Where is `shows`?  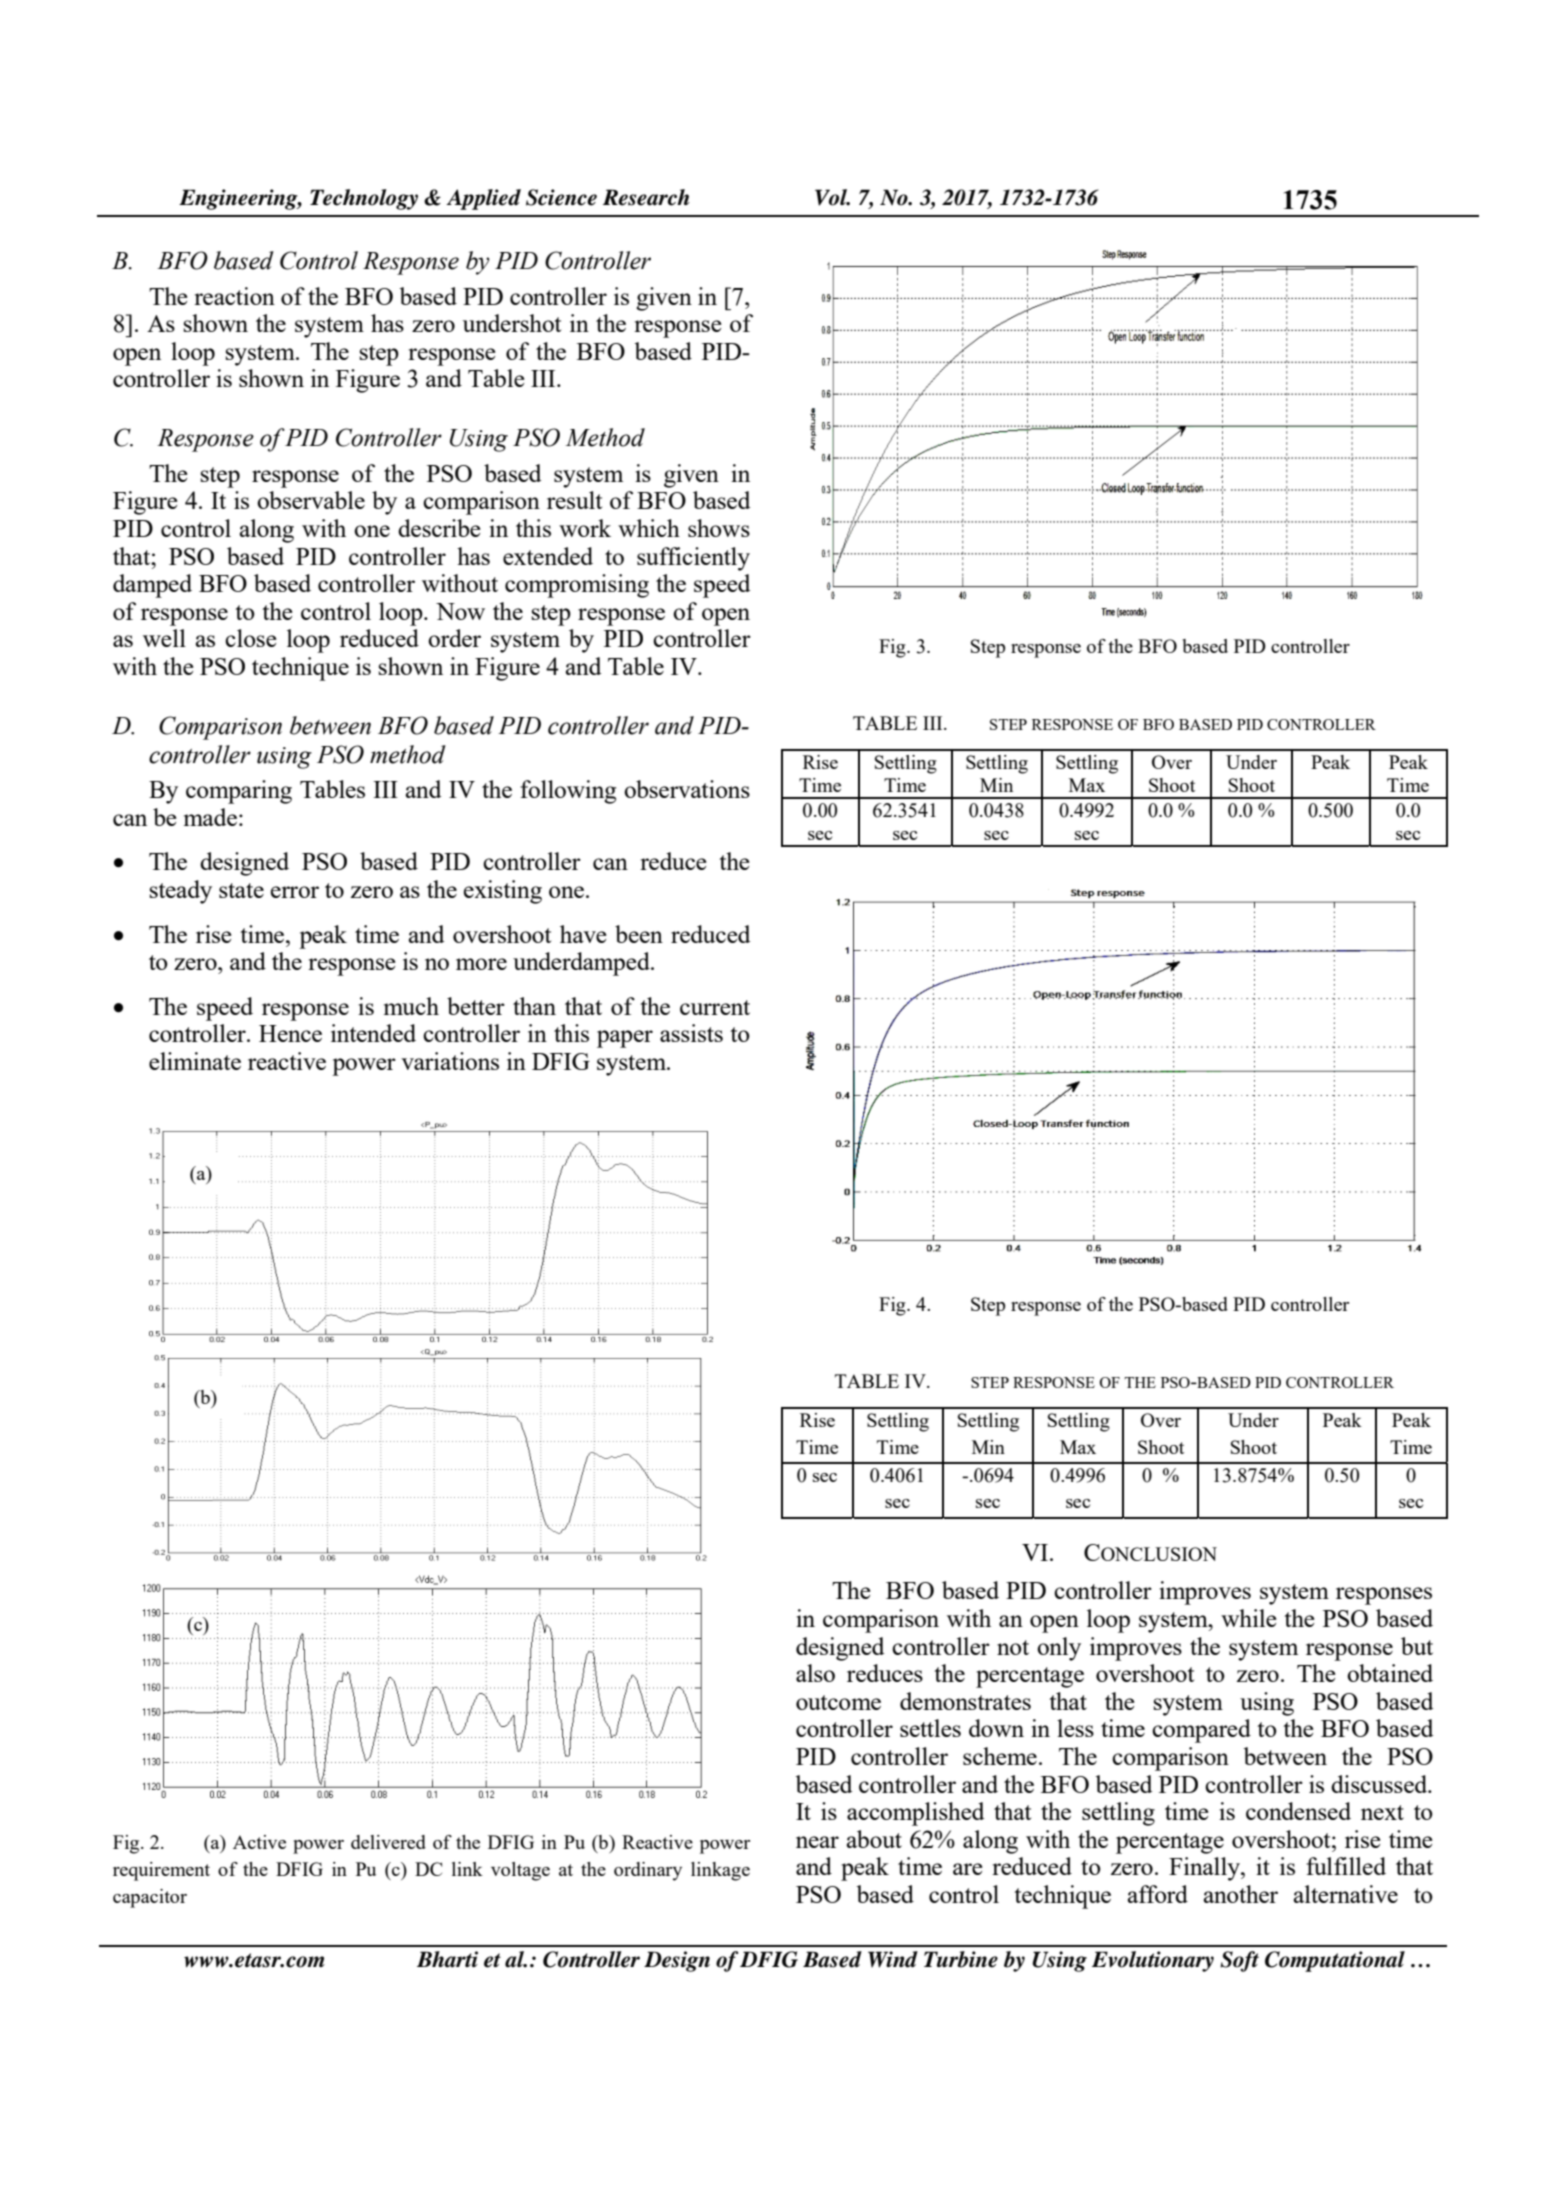
shows is located at coordinates (719, 528).
